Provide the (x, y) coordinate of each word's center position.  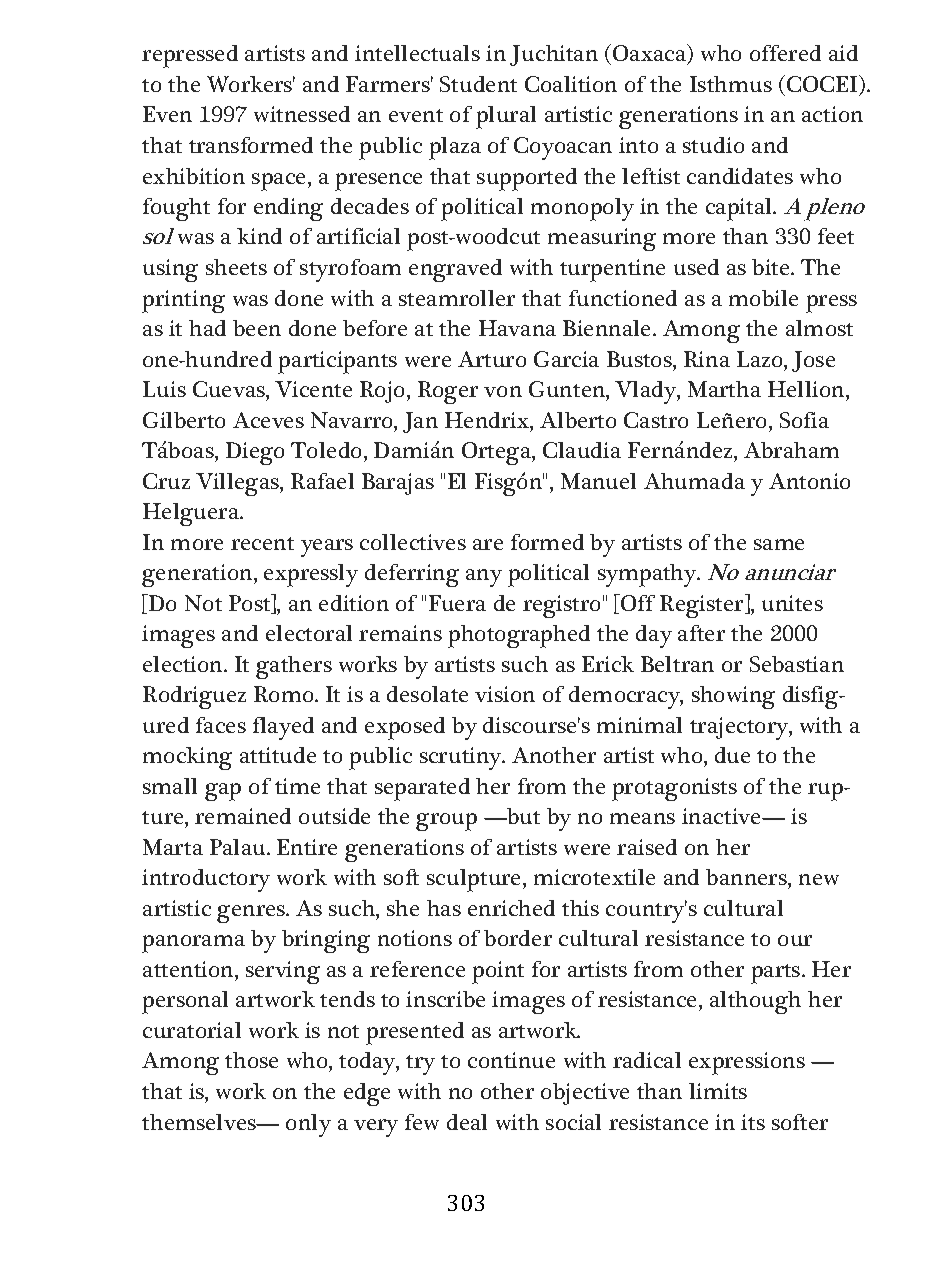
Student (478, 84)
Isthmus (731, 84)
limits (718, 1091)
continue (511, 1060)
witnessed (302, 114)
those (251, 1060)
